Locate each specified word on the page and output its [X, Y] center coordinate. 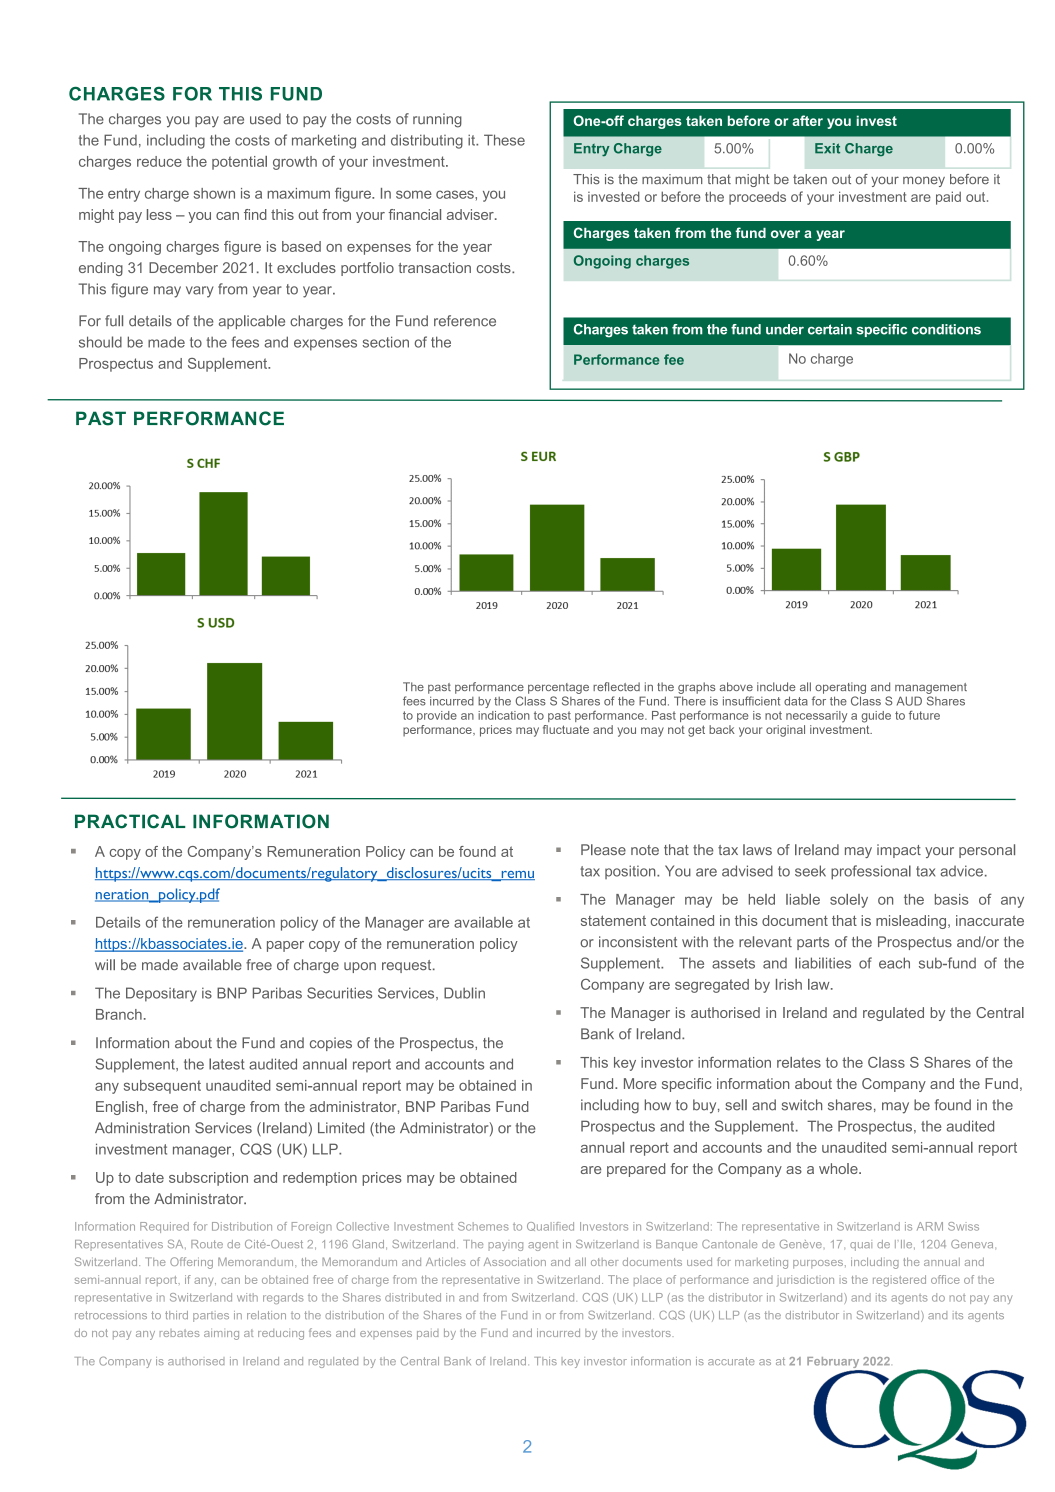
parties [211, 1317]
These [504, 140]
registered [899, 1281]
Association [515, 1261]
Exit [827, 148]
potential [239, 163]
